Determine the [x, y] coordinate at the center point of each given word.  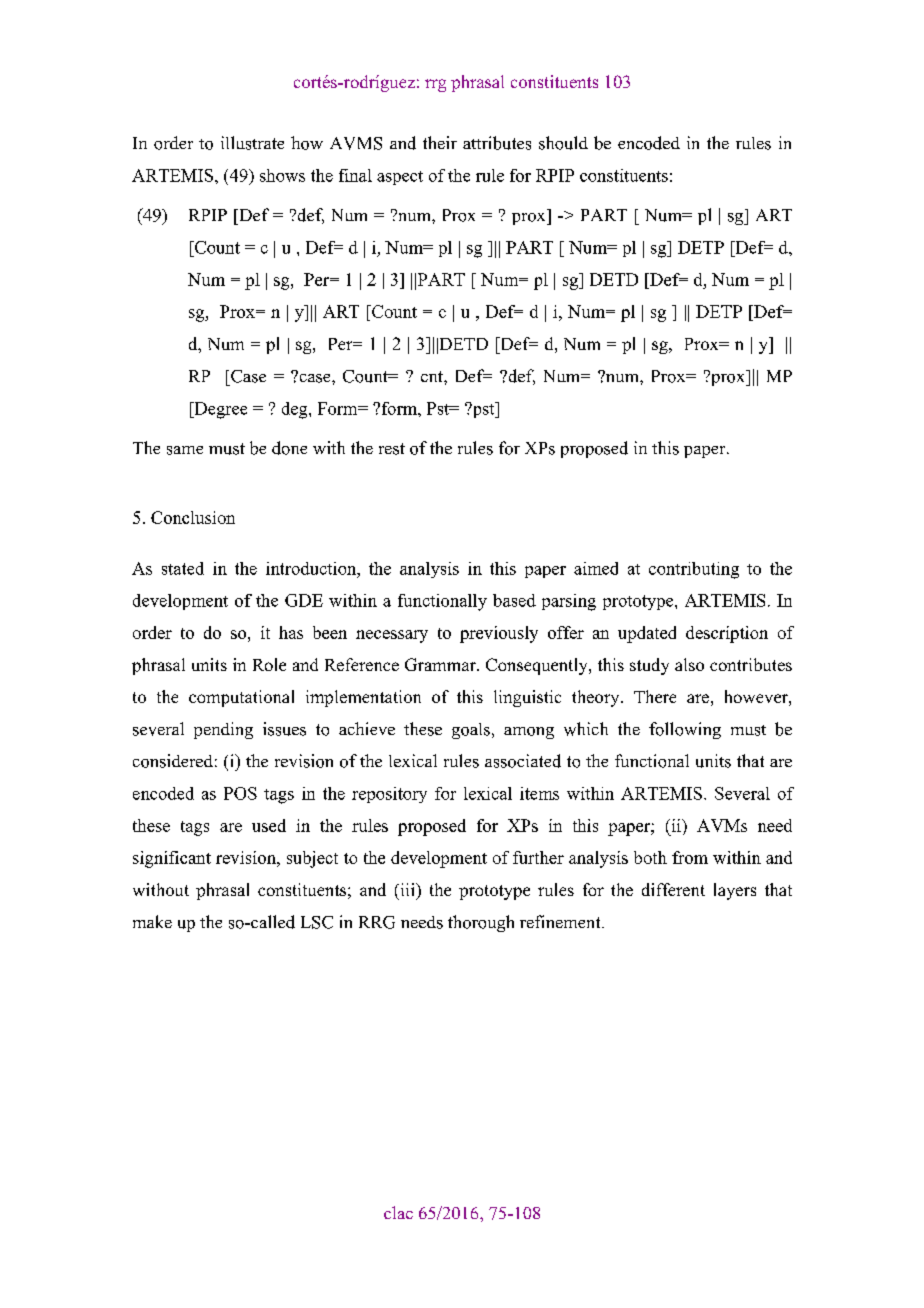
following [685, 730]
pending [223, 730]
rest [392, 449]
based [514, 600]
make [152, 921]
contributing [694, 570]
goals [471, 731]
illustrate [252, 143]
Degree [219, 410]
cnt [433, 376]
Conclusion [193, 517]
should [563, 143]
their [440, 142]
